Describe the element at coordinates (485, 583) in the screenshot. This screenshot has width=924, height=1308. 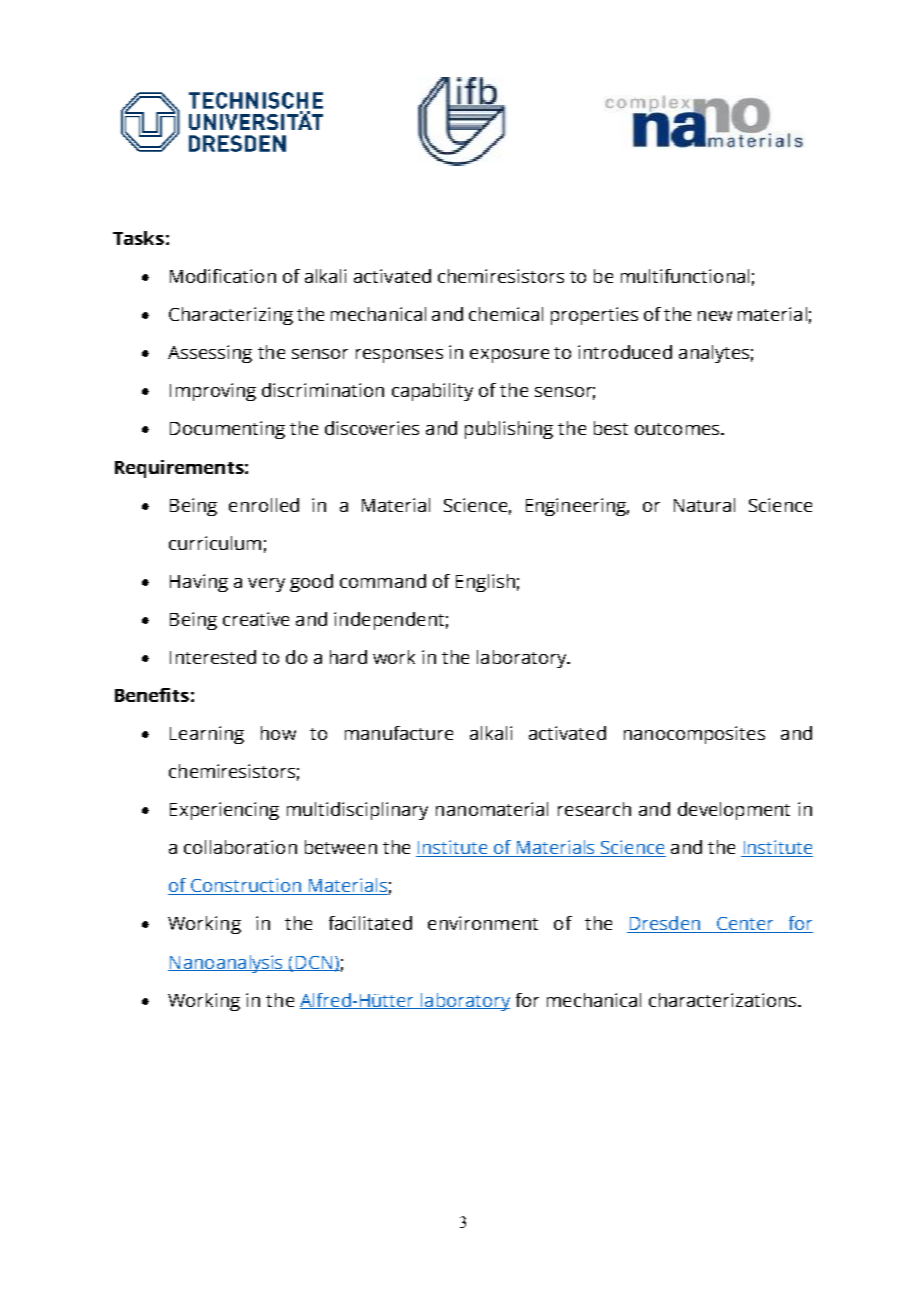
I see `English` at that location.
